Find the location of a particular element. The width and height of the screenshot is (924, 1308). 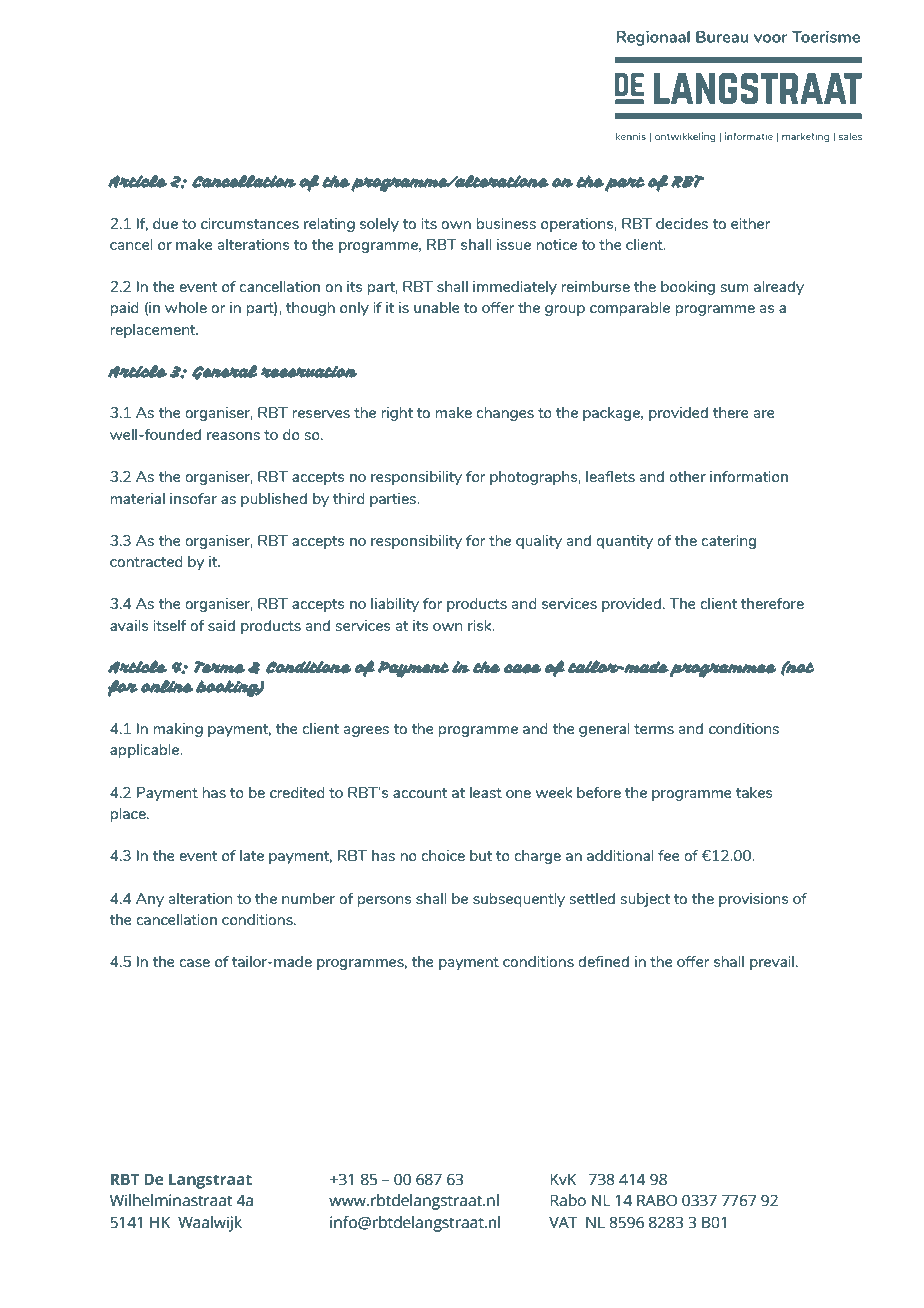

said is located at coordinates (221, 625).
